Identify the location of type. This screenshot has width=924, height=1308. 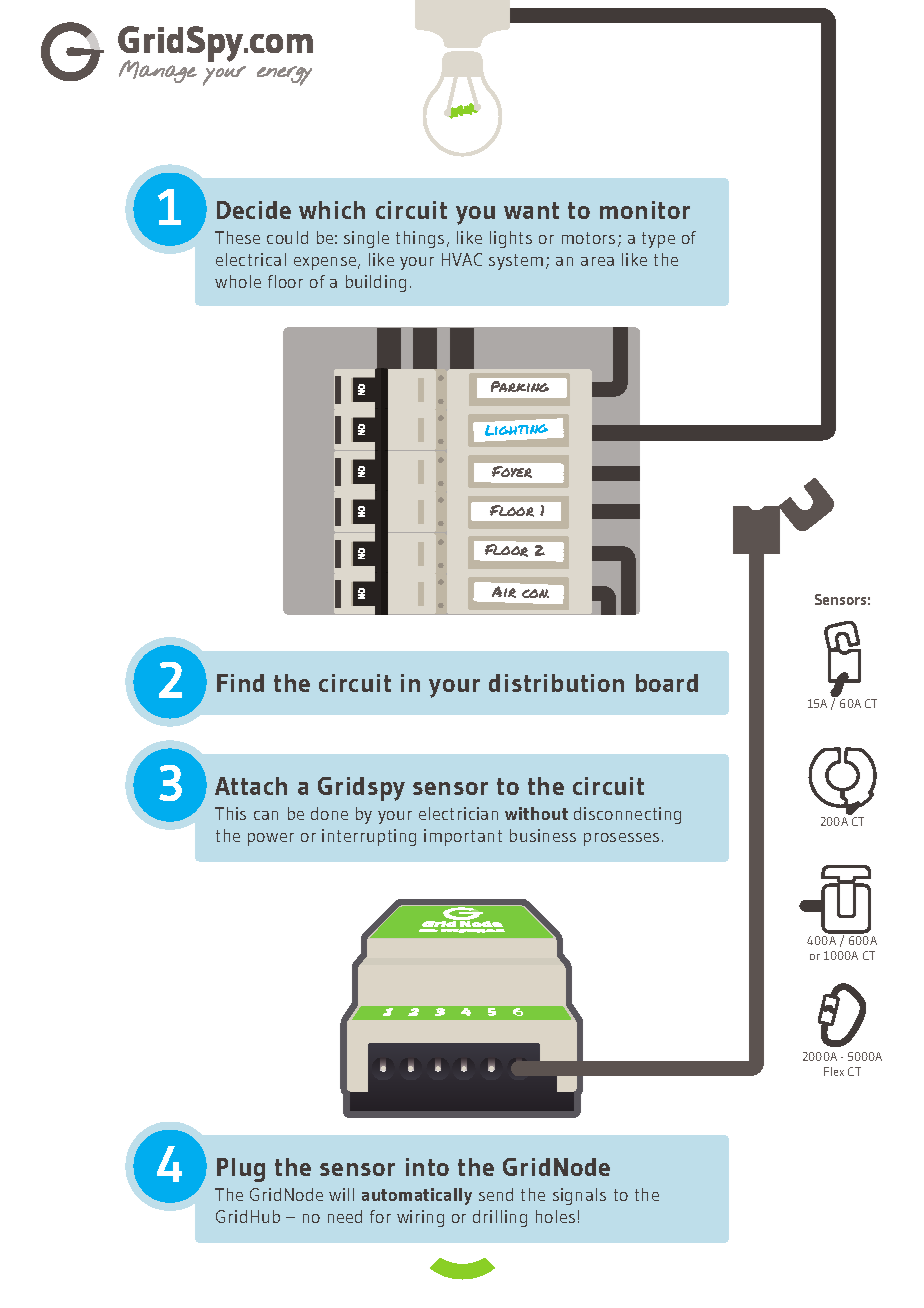
(658, 240).
